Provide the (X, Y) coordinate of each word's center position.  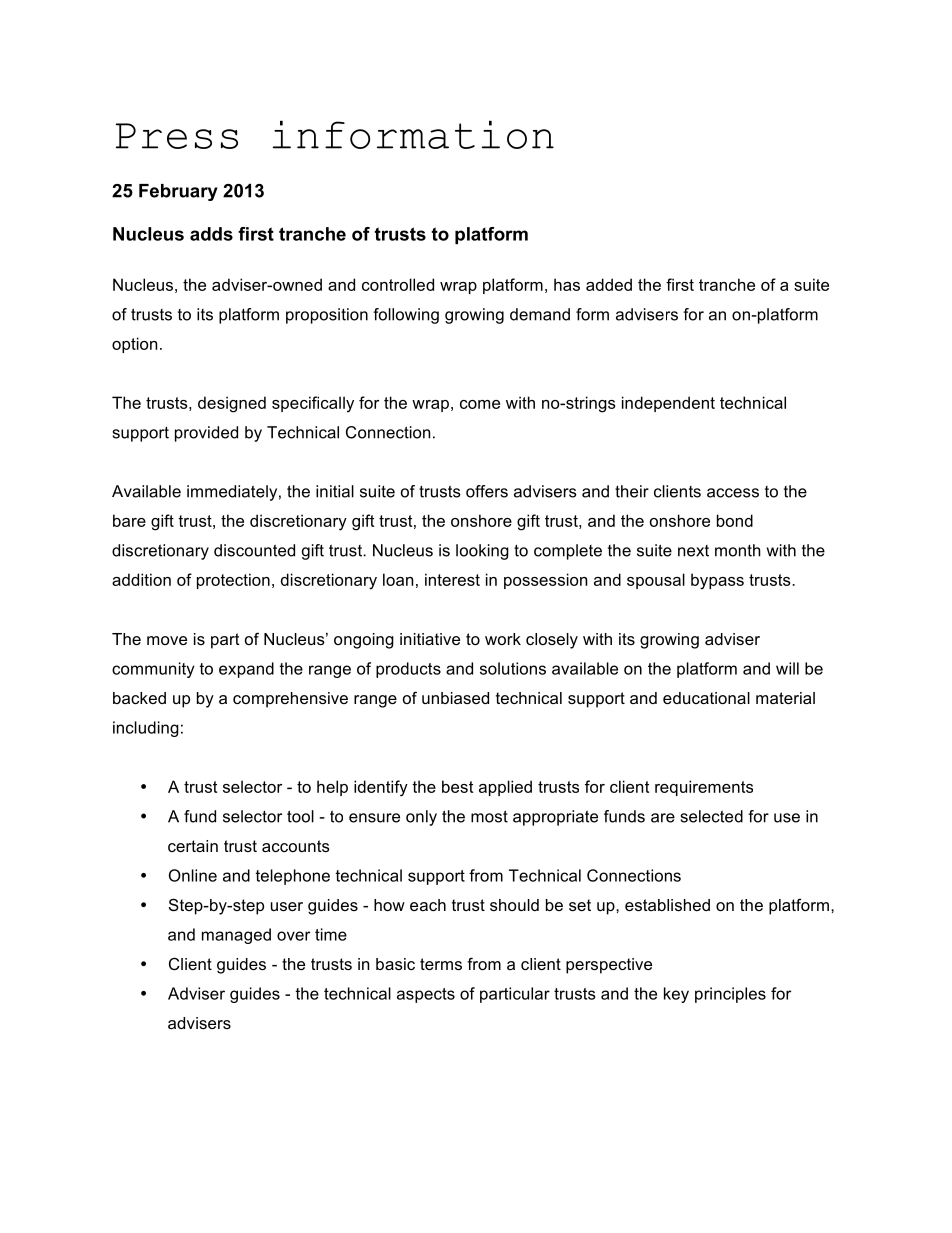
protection (233, 581)
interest (452, 579)
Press (177, 136)
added (609, 284)
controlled (398, 284)
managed (236, 936)
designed (232, 404)
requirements (704, 788)
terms (441, 964)
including (146, 729)
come (480, 404)
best (457, 786)
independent (668, 404)
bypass (717, 581)
